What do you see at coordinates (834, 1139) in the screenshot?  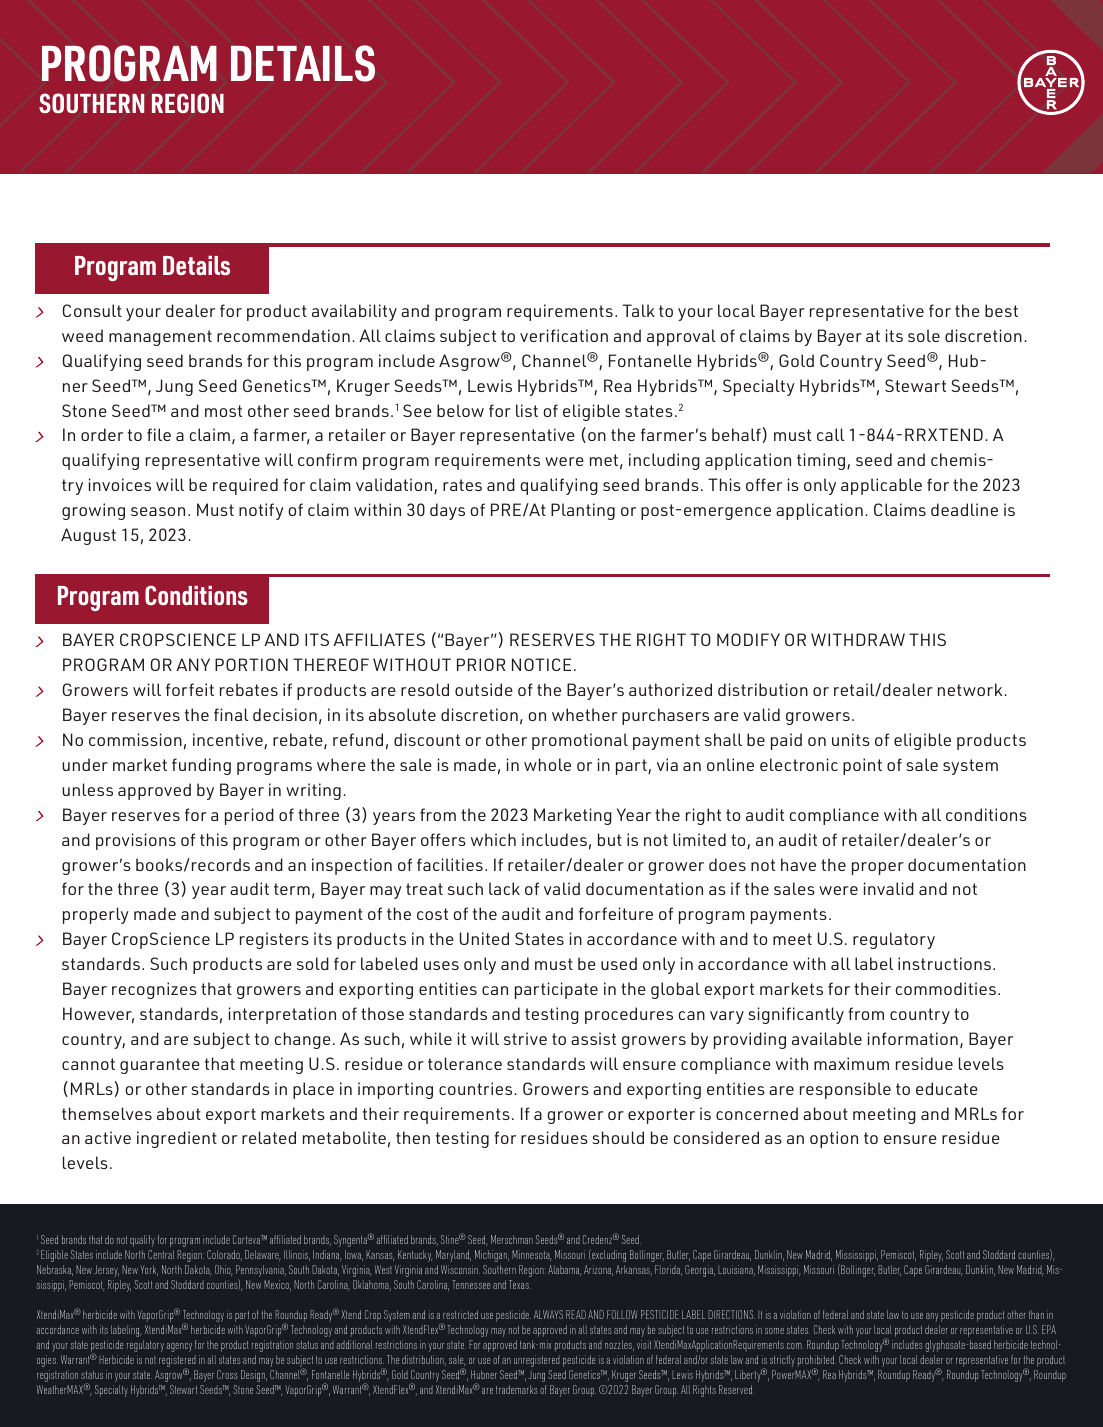 I see `option` at bounding box center [834, 1139].
